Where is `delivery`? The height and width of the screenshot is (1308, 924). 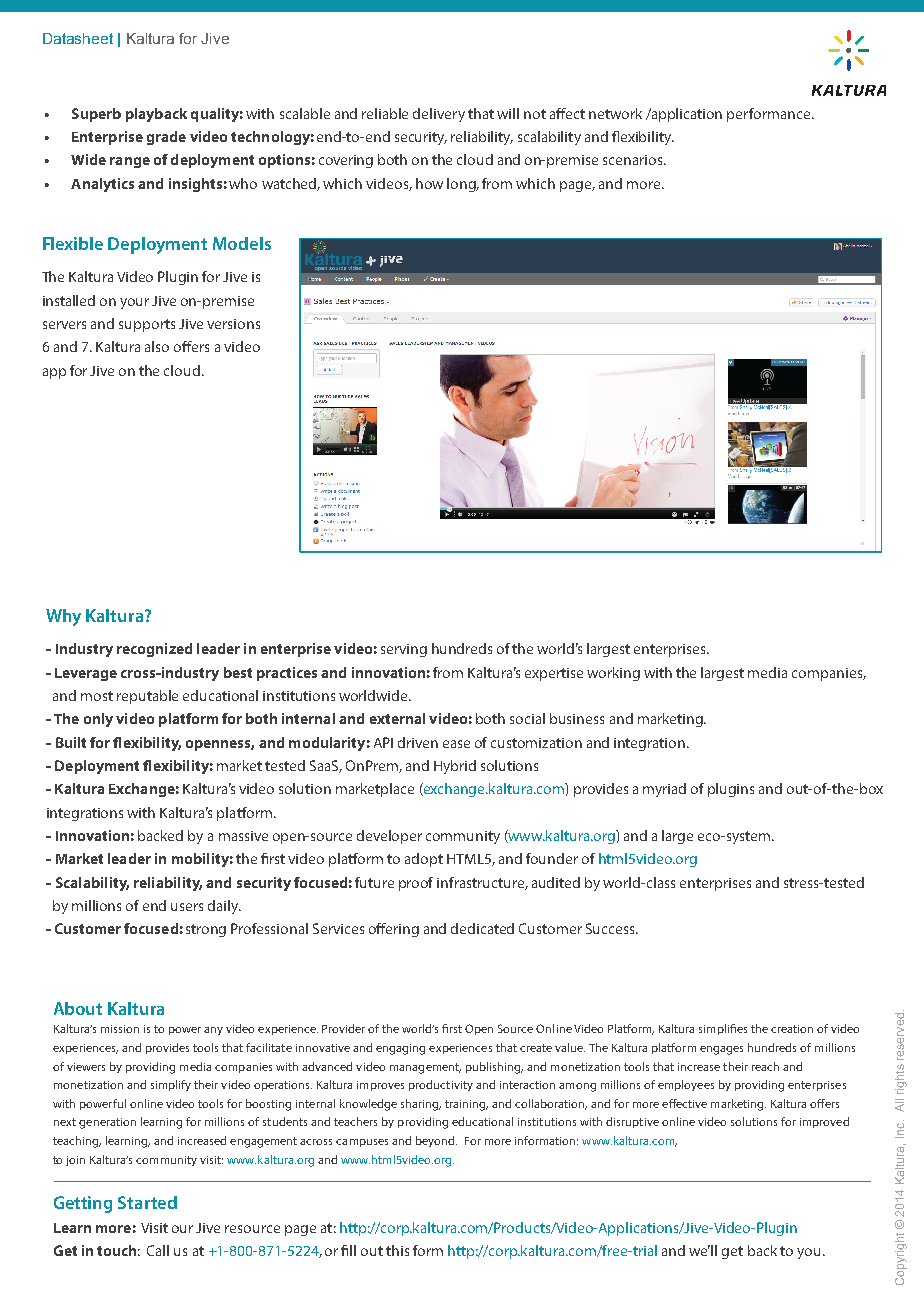 delivery is located at coordinates (439, 115).
